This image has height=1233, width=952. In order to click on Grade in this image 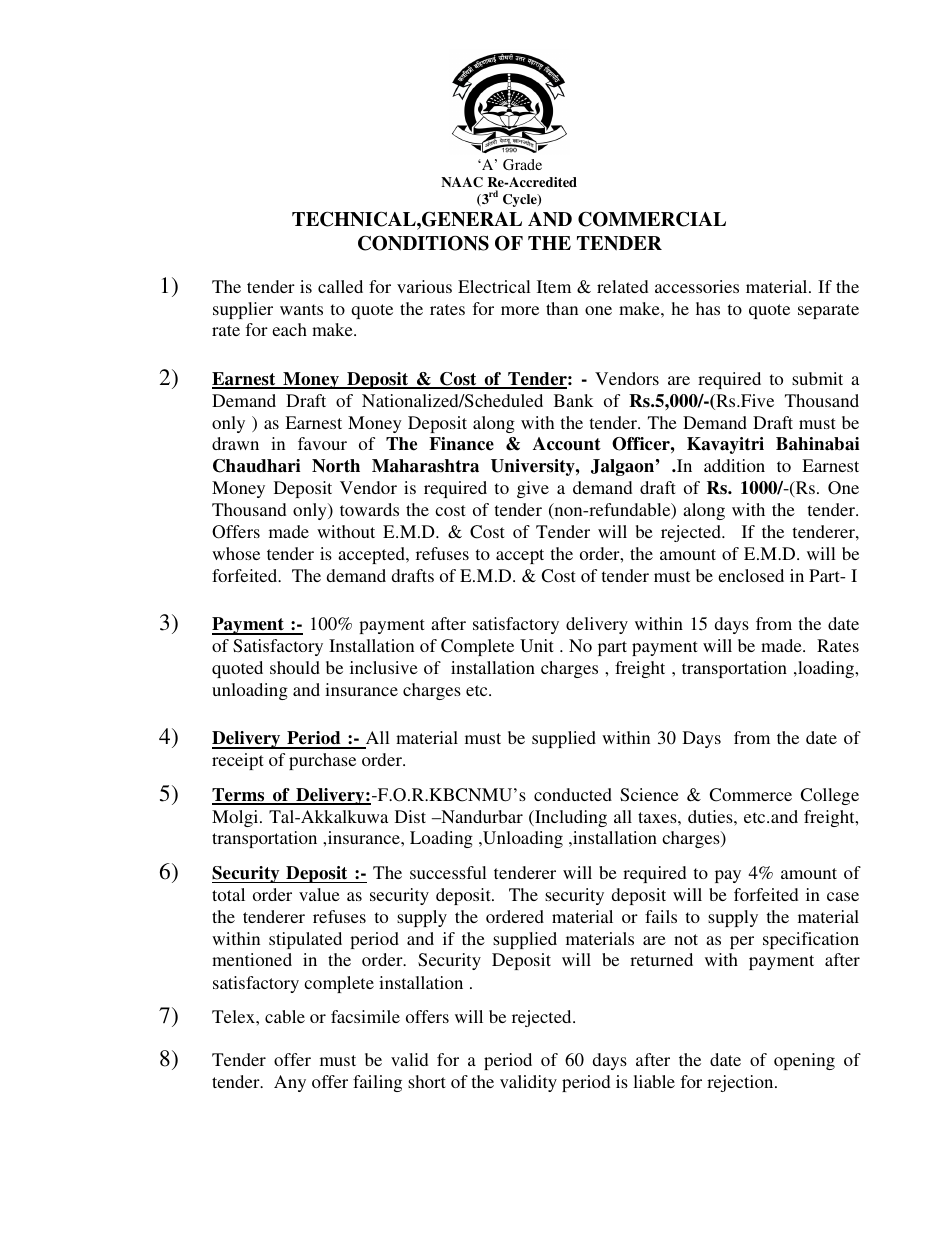, I will do `click(522, 164)`.
